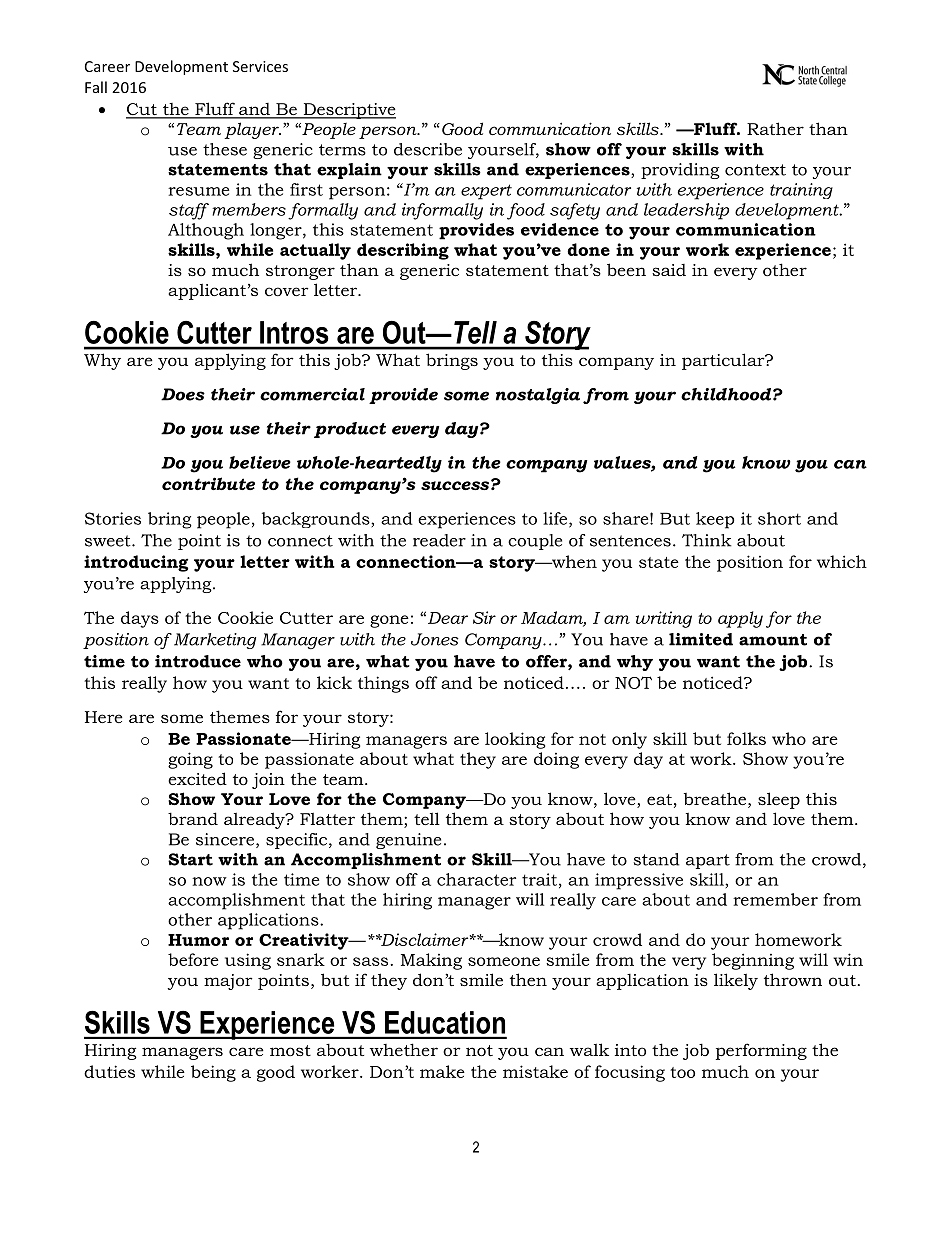  What do you see at coordinates (439, 540) in the screenshot?
I see `reader` at bounding box center [439, 540].
